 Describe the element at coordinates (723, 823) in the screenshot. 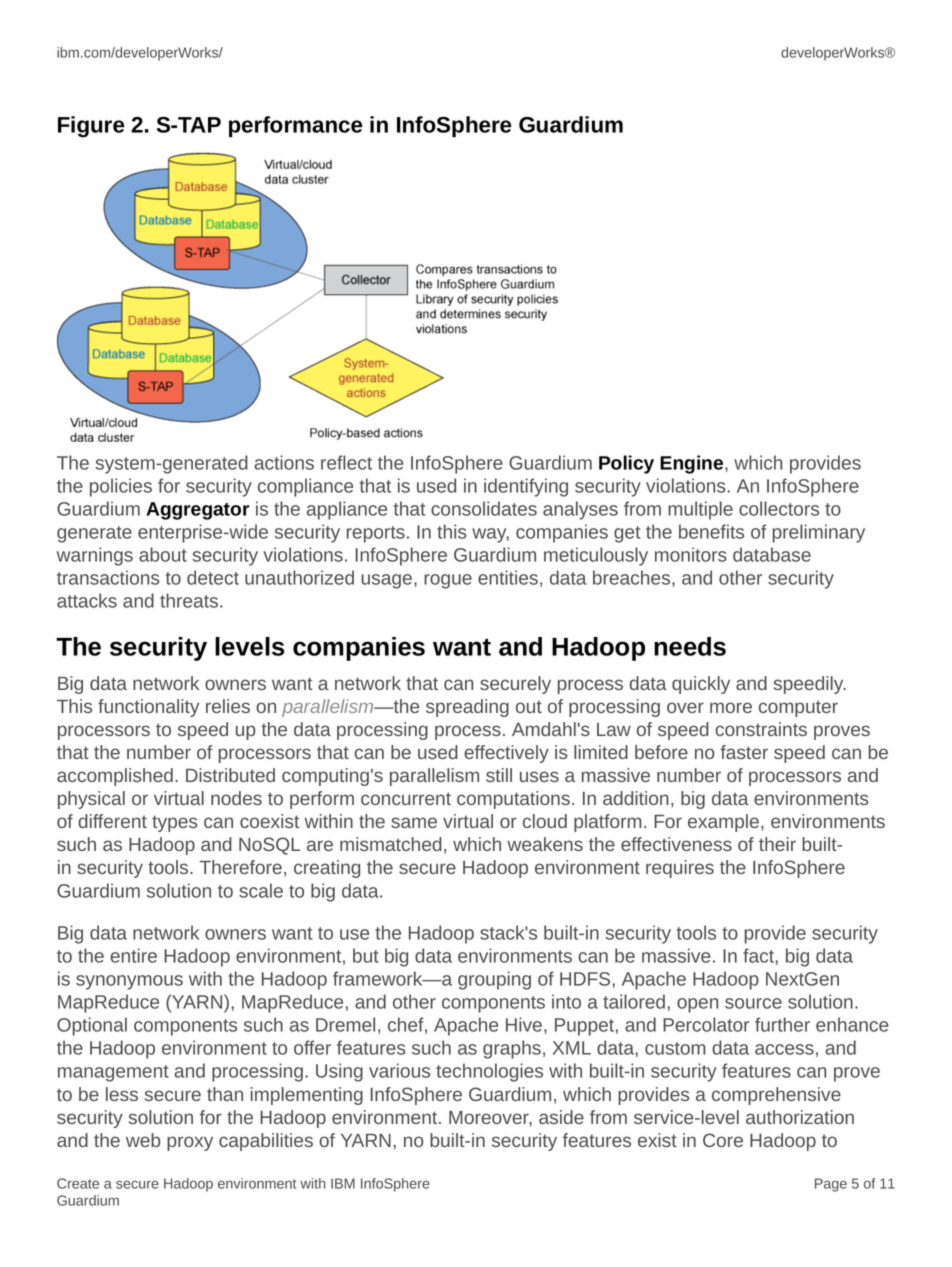

I see `example` at that location.
